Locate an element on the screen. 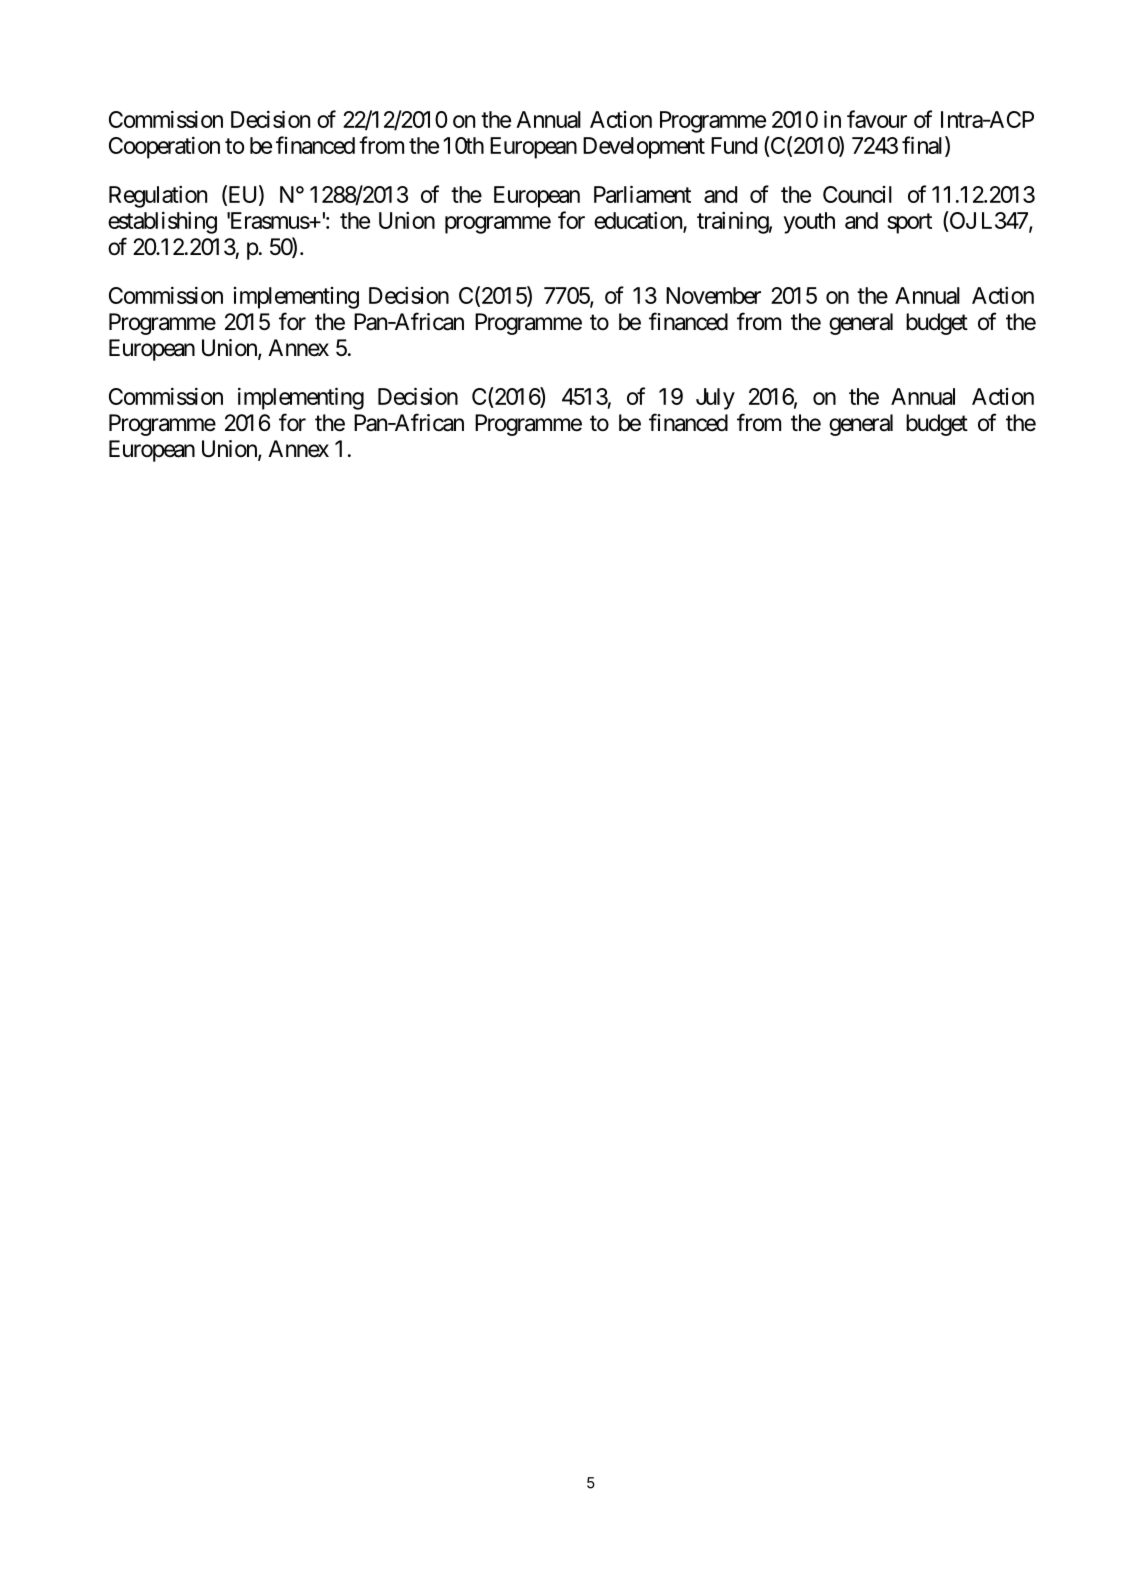 This screenshot has height=1594, width=1127. education is located at coordinates (639, 221).
